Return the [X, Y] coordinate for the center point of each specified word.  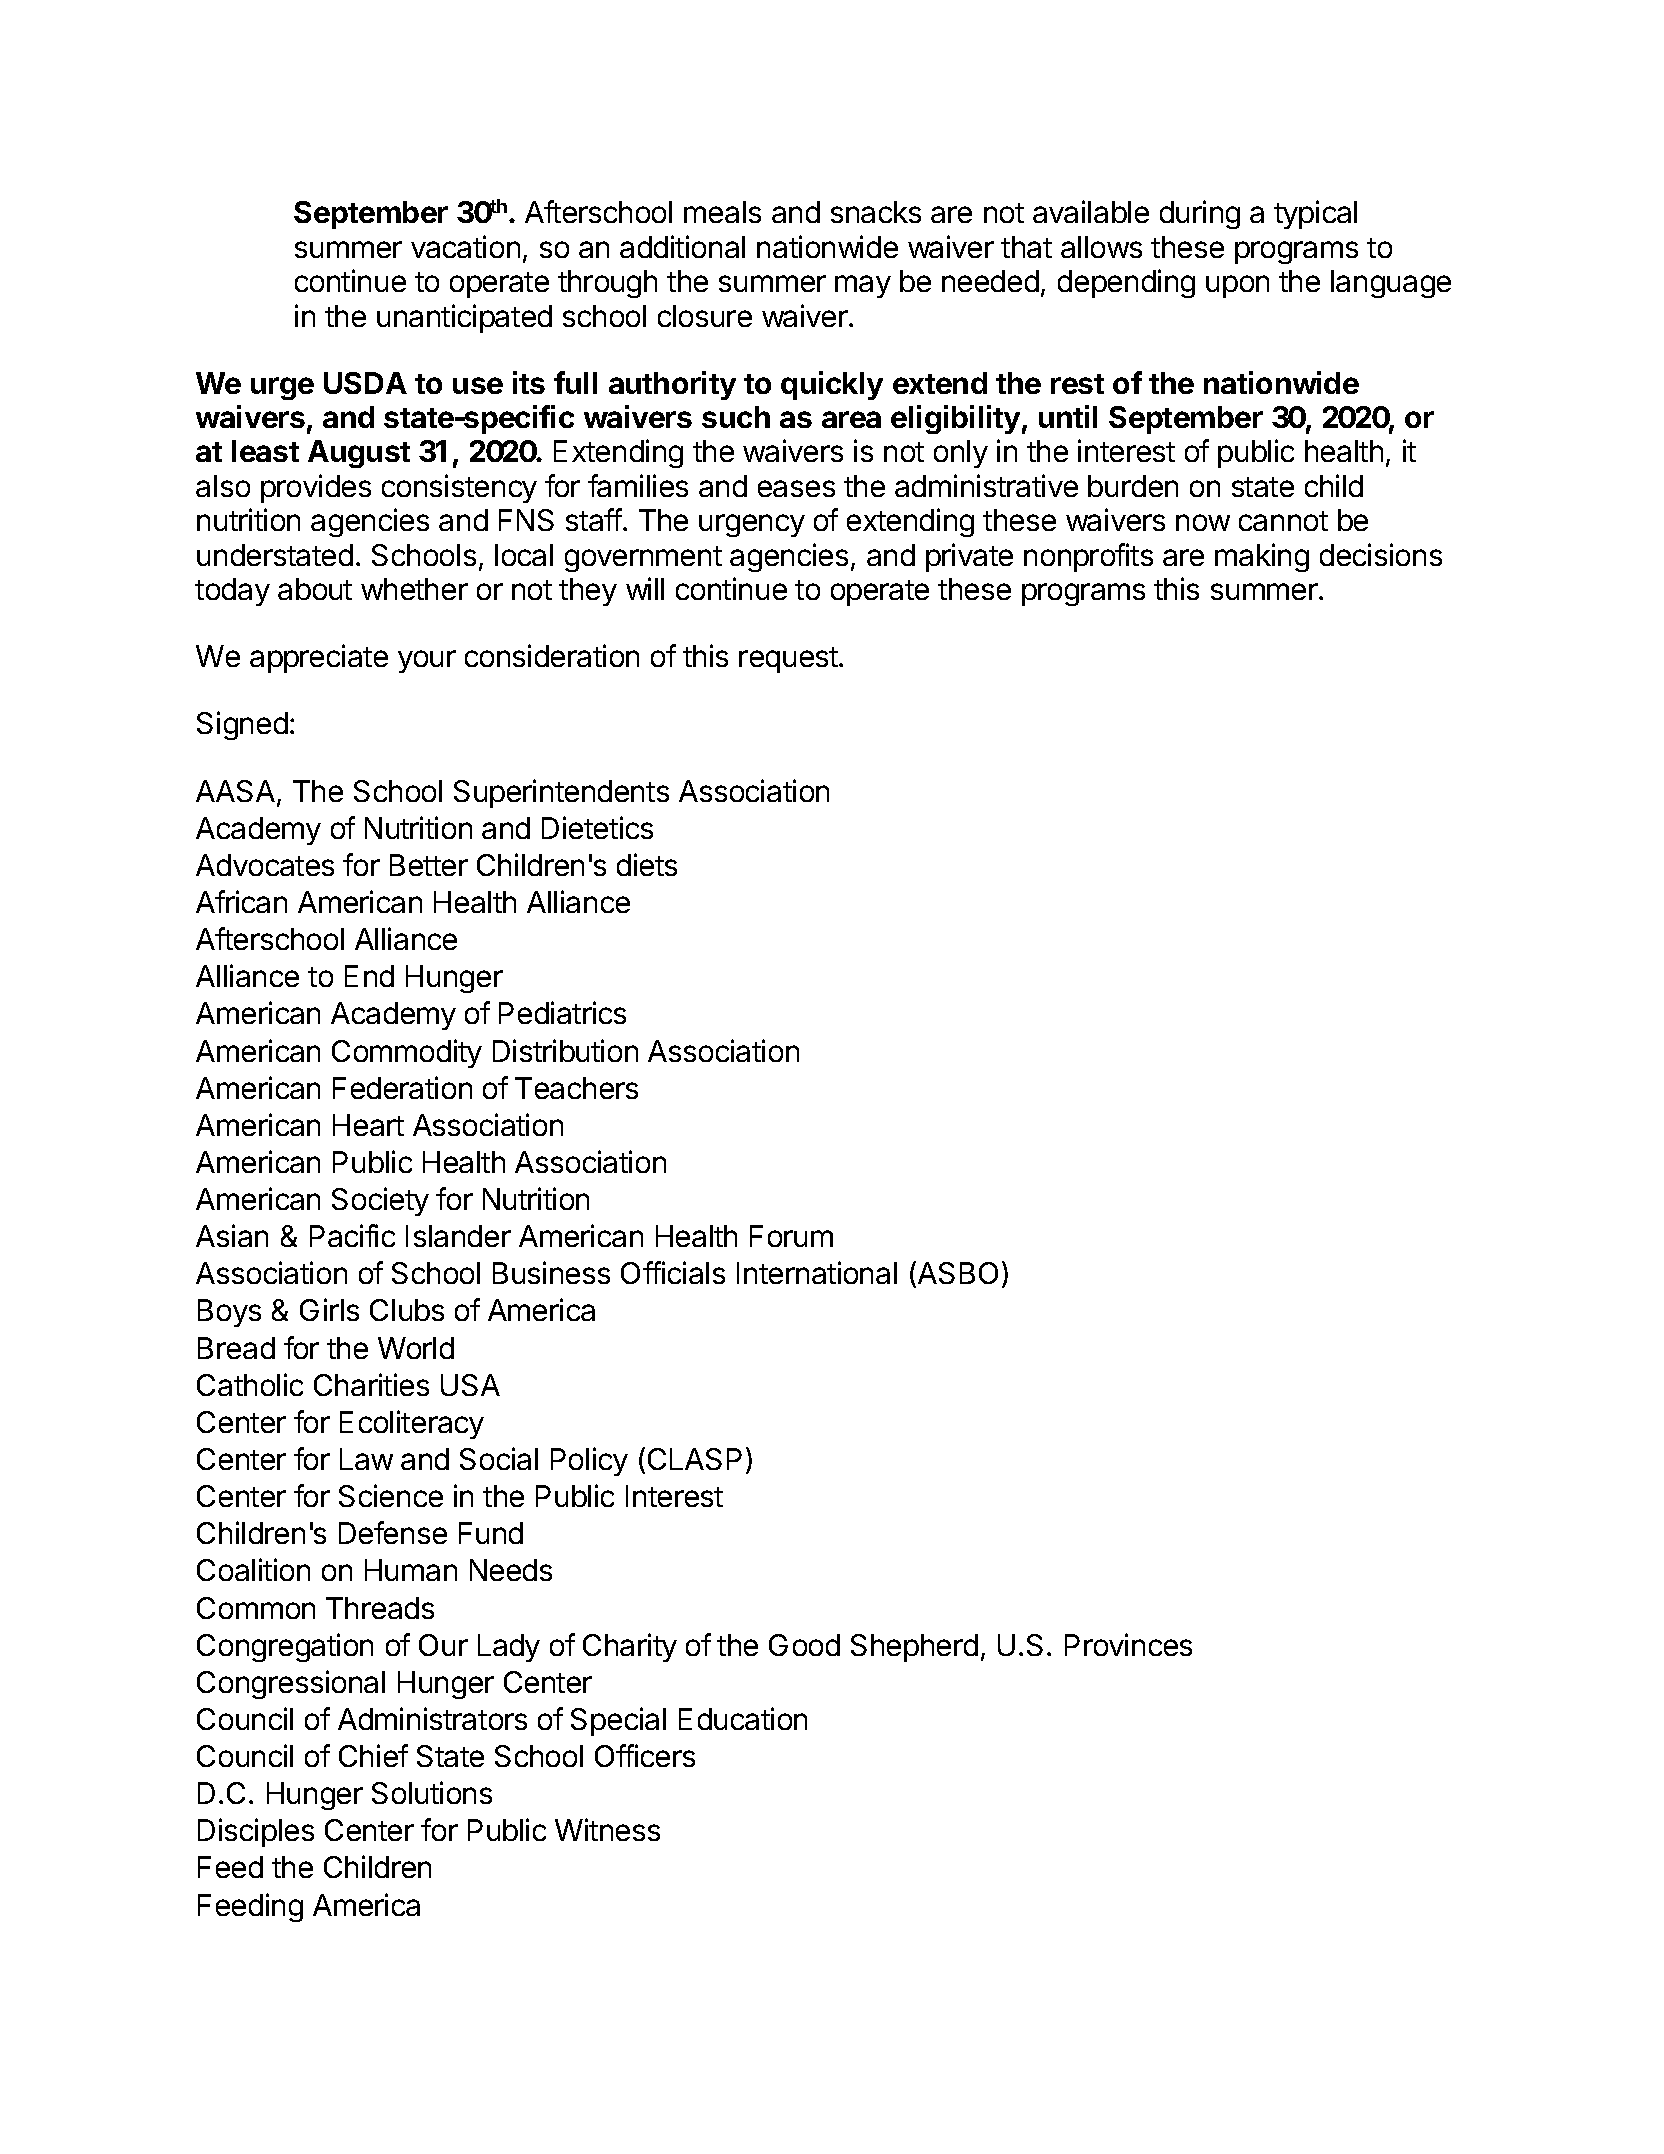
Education [743, 1718]
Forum [791, 1236]
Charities [371, 1384]
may [863, 286]
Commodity [407, 1053]
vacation [465, 246]
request [788, 660]
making [1262, 557]
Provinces [1128, 1644]
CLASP [695, 1459]
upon [1237, 286]
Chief [373, 1755]
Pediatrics [562, 1012]
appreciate [319, 658]
